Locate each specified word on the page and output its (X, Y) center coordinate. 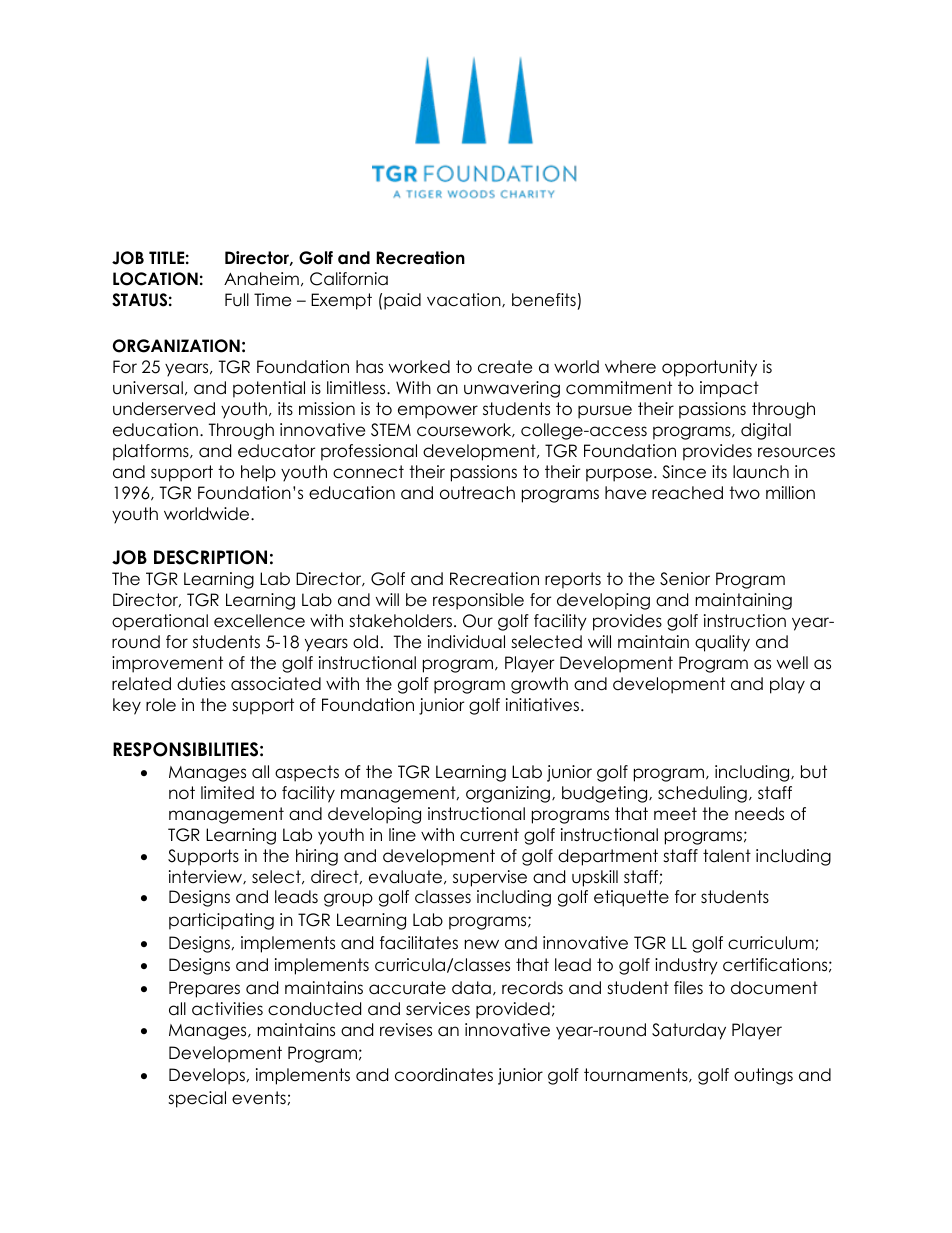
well (792, 663)
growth (539, 685)
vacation (465, 300)
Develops (207, 1076)
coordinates (444, 1075)
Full (237, 300)
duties (201, 684)
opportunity (709, 368)
